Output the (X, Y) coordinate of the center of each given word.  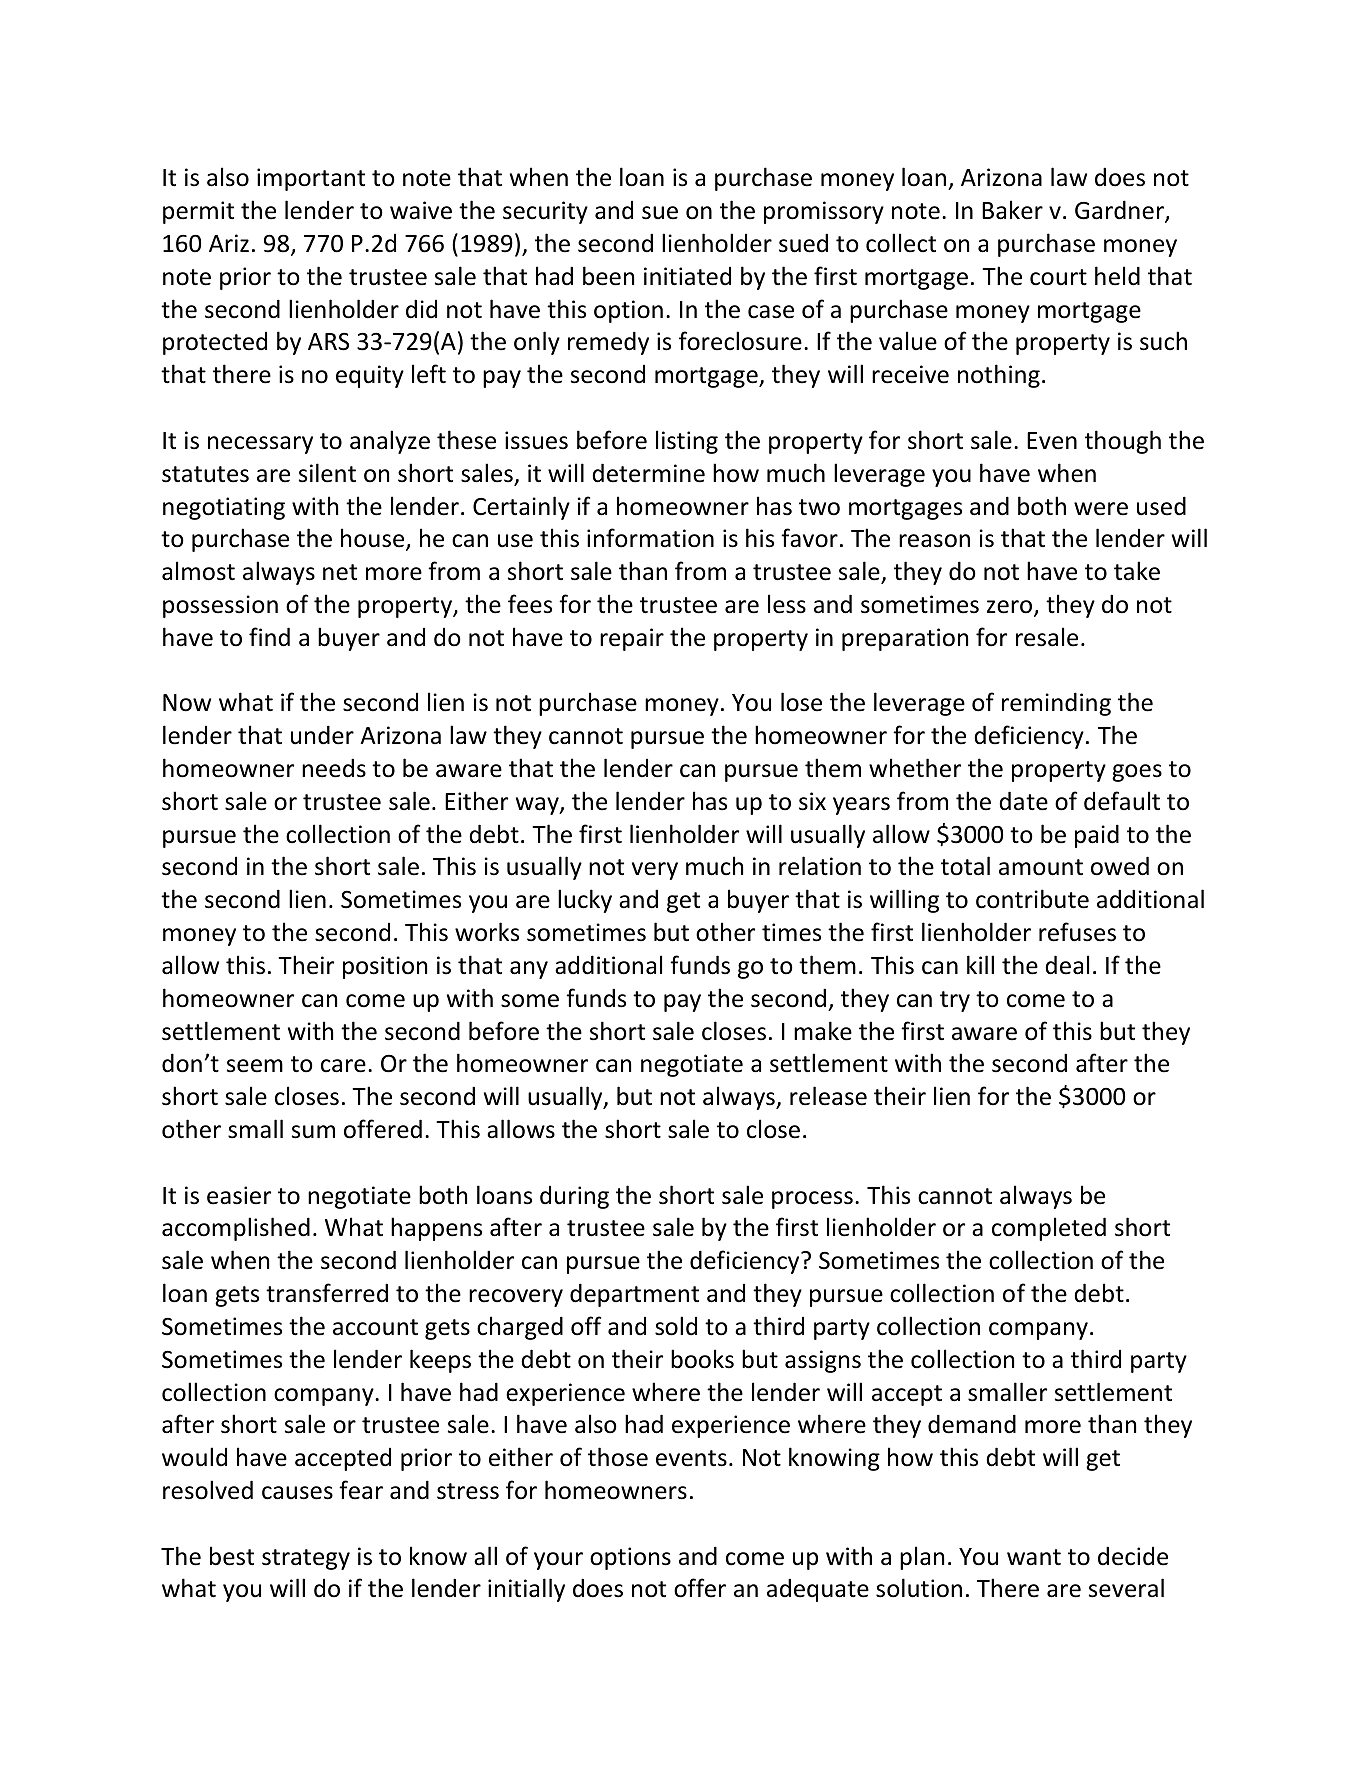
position (385, 967)
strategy (306, 1559)
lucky (585, 901)
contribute (1032, 899)
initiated (687, 276)
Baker (1012, 210)
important (311, 179)
